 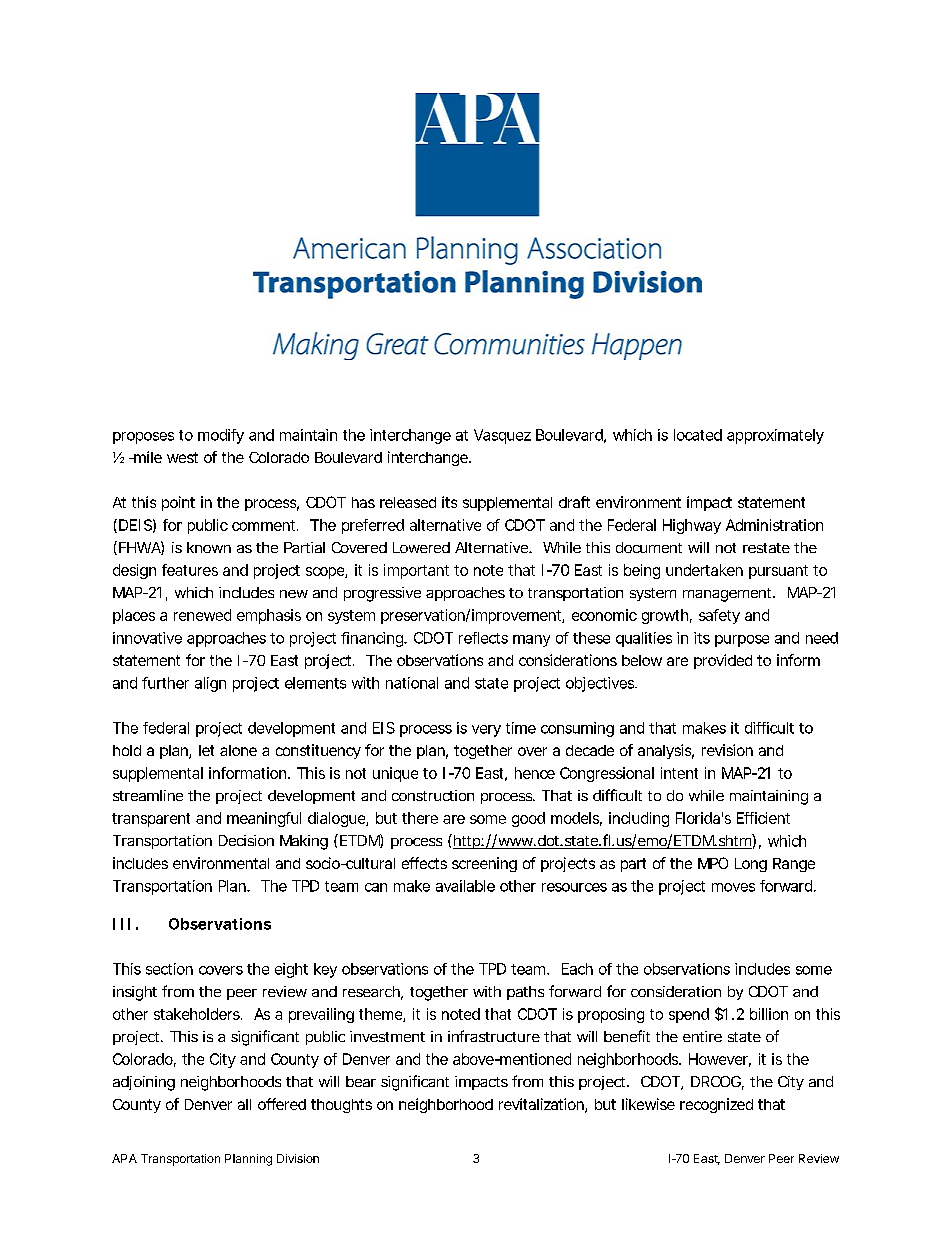 What do you see at coordinates (716, 1105) in the image?
I see `recognized` at bounding box center [716, 1105].
